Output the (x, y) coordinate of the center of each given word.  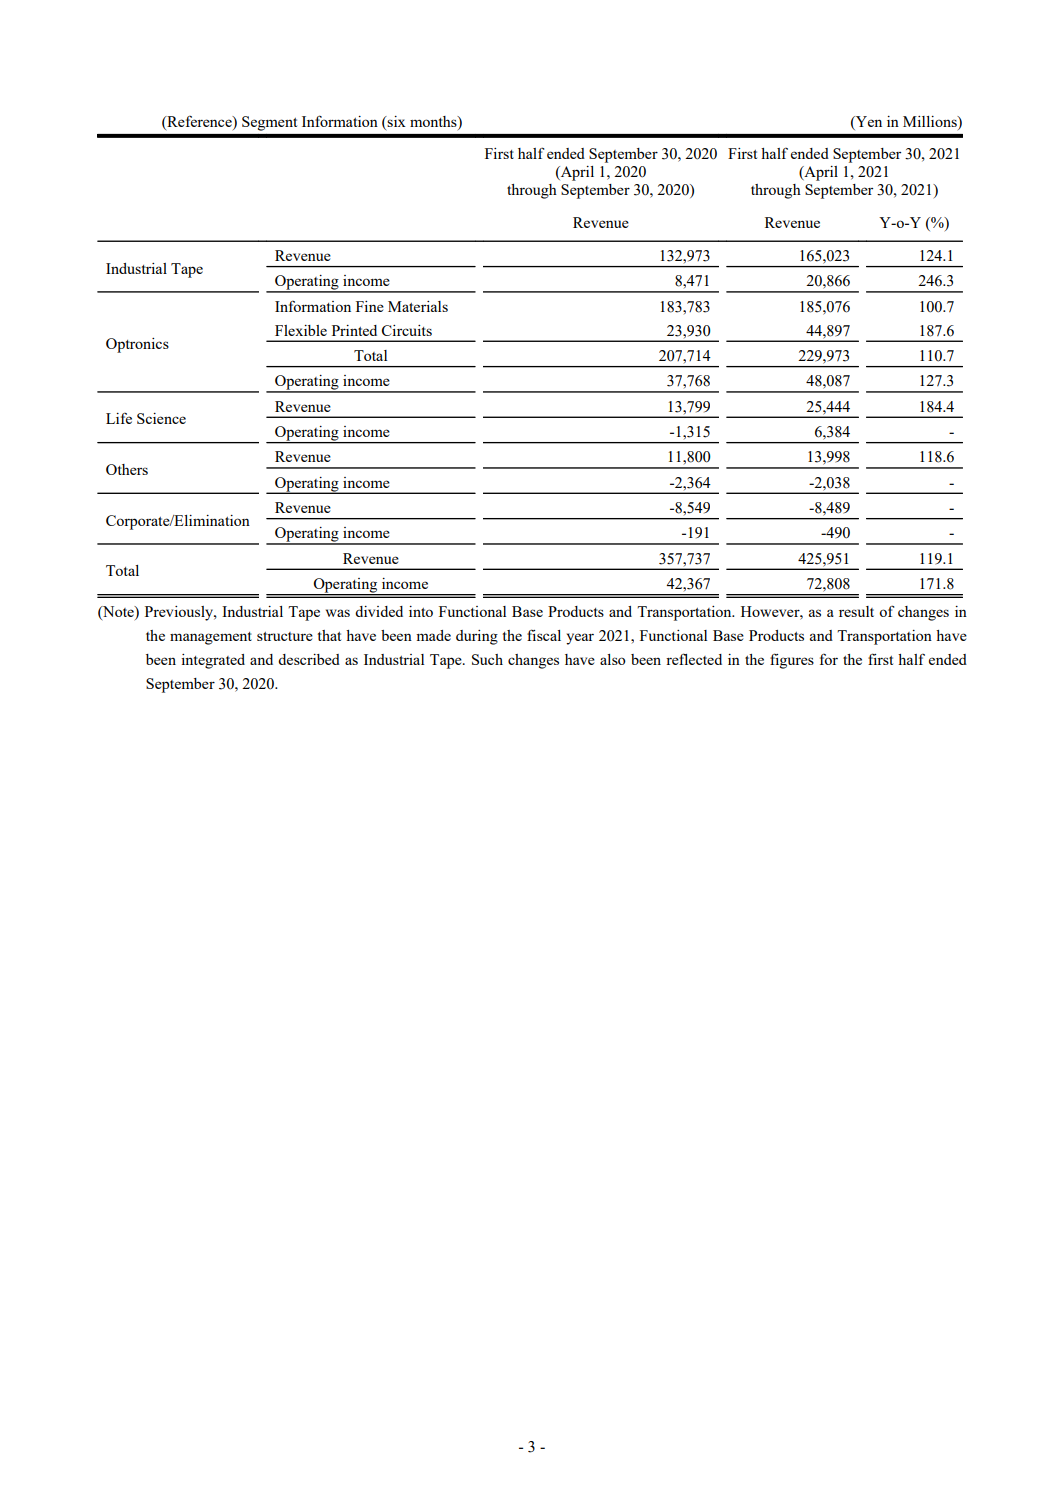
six (396, 121)
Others (127, 469)
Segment (269, 123)
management (211, 638)
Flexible (301, 330)
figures (792, 661)
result (856, 611)
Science (161, 418)
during (477, 637)
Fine (370, 306)
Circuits (407, 330)
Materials (418, 306)
